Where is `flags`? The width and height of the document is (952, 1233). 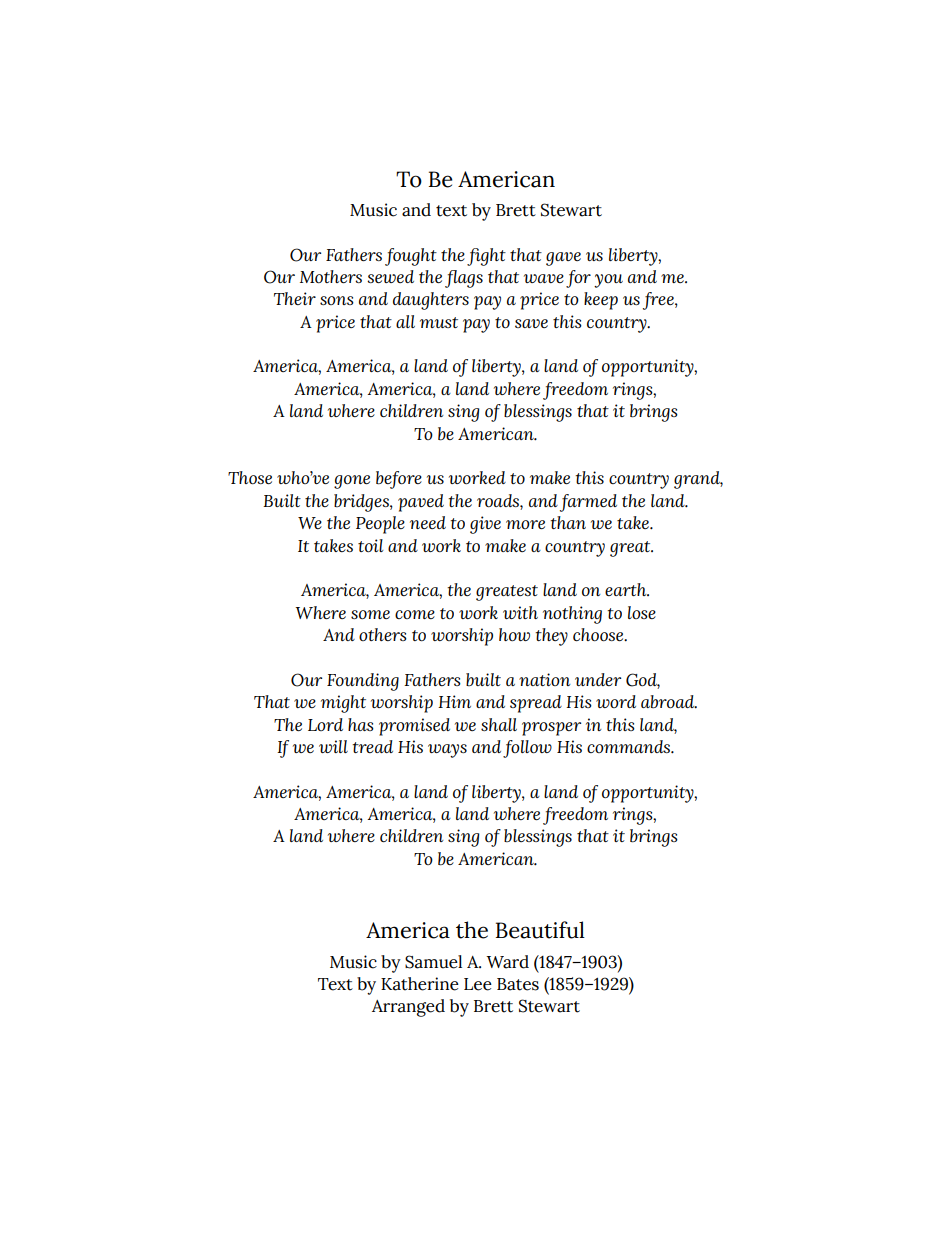 flags is located at coordinates (464, 279).
